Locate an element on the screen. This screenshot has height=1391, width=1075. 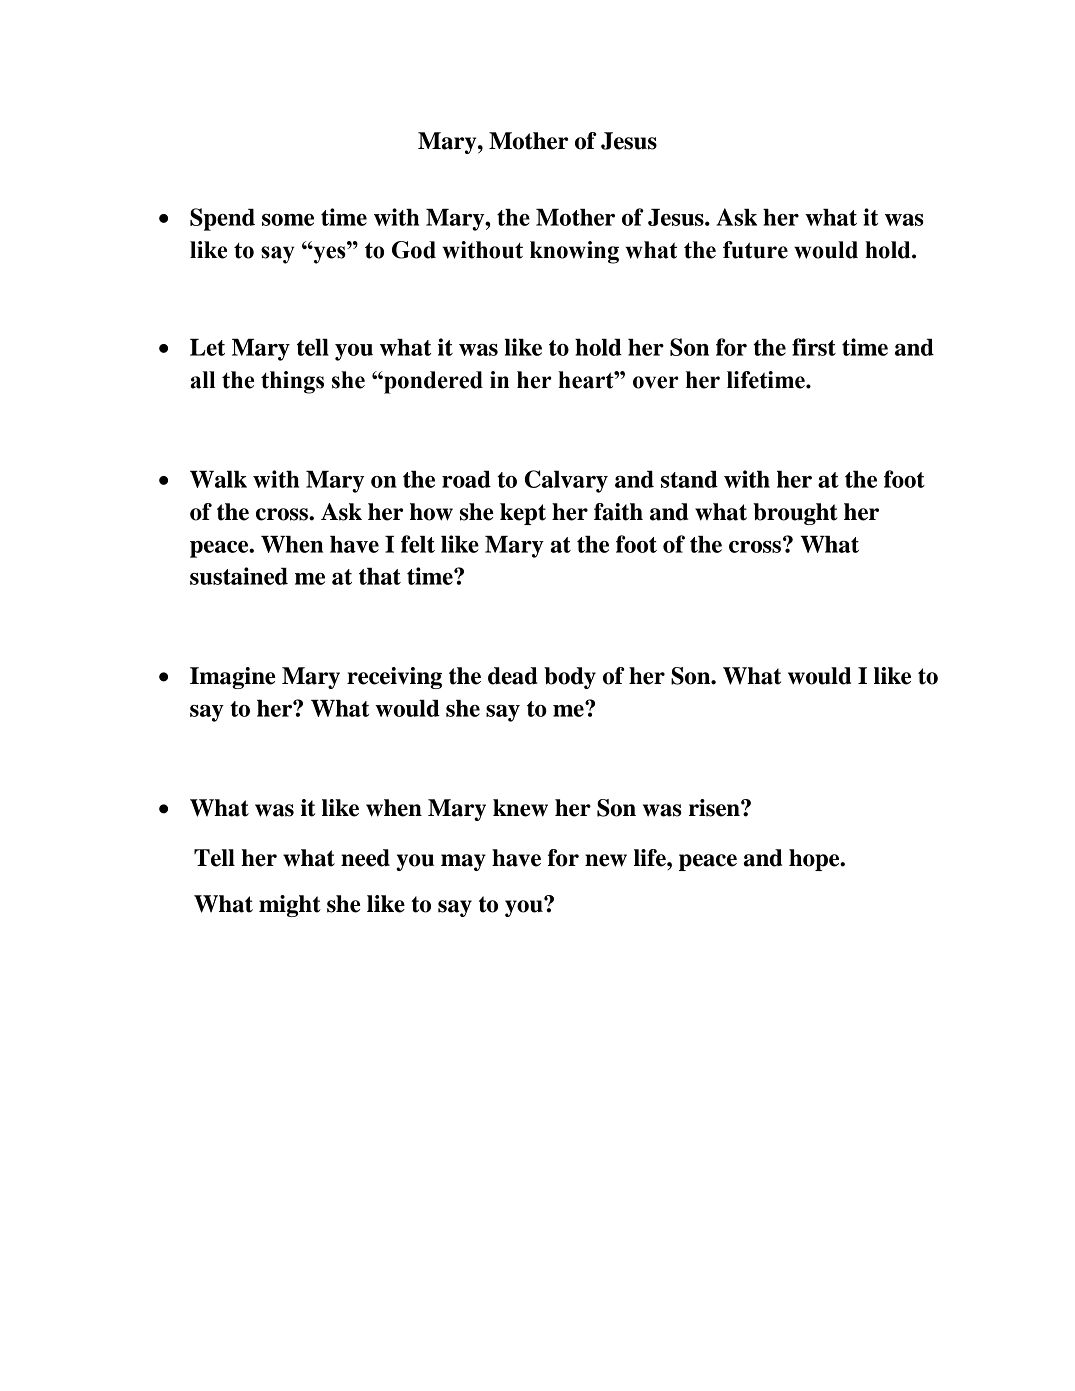
knowing is located at coordinates (574, 252).
